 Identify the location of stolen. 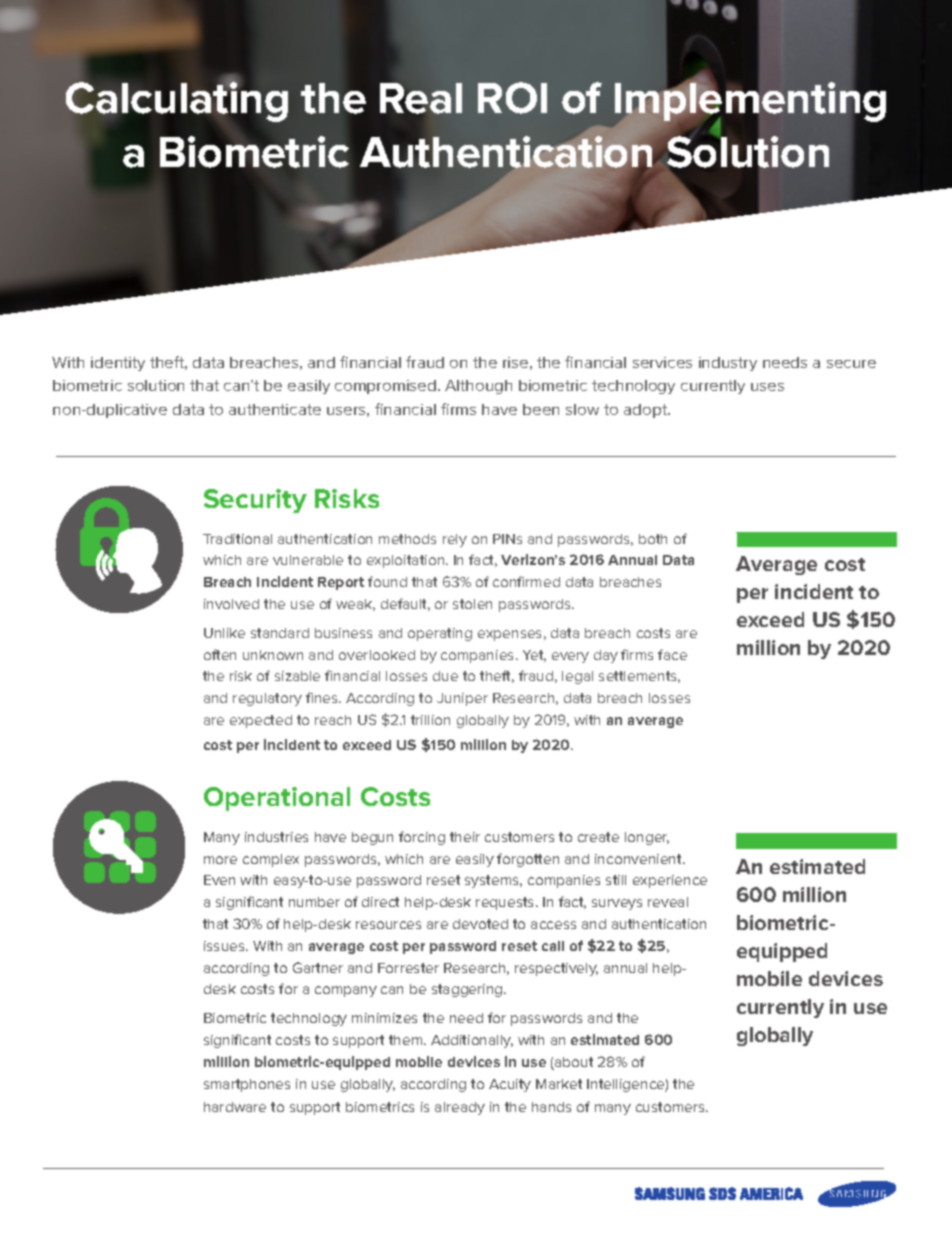
(472, 604).
